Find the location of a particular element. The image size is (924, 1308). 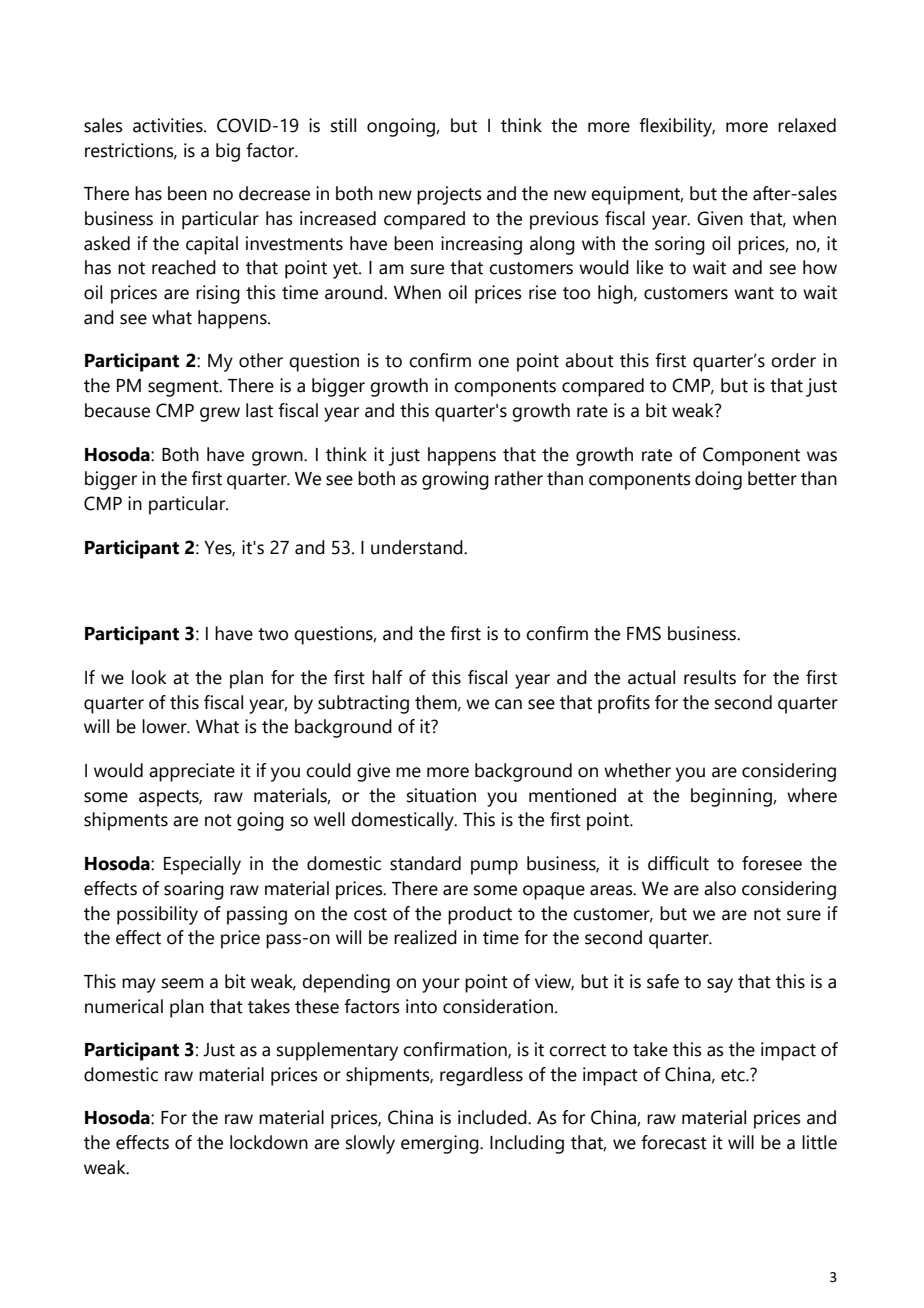

projects is located at coordinates (449, 195).
